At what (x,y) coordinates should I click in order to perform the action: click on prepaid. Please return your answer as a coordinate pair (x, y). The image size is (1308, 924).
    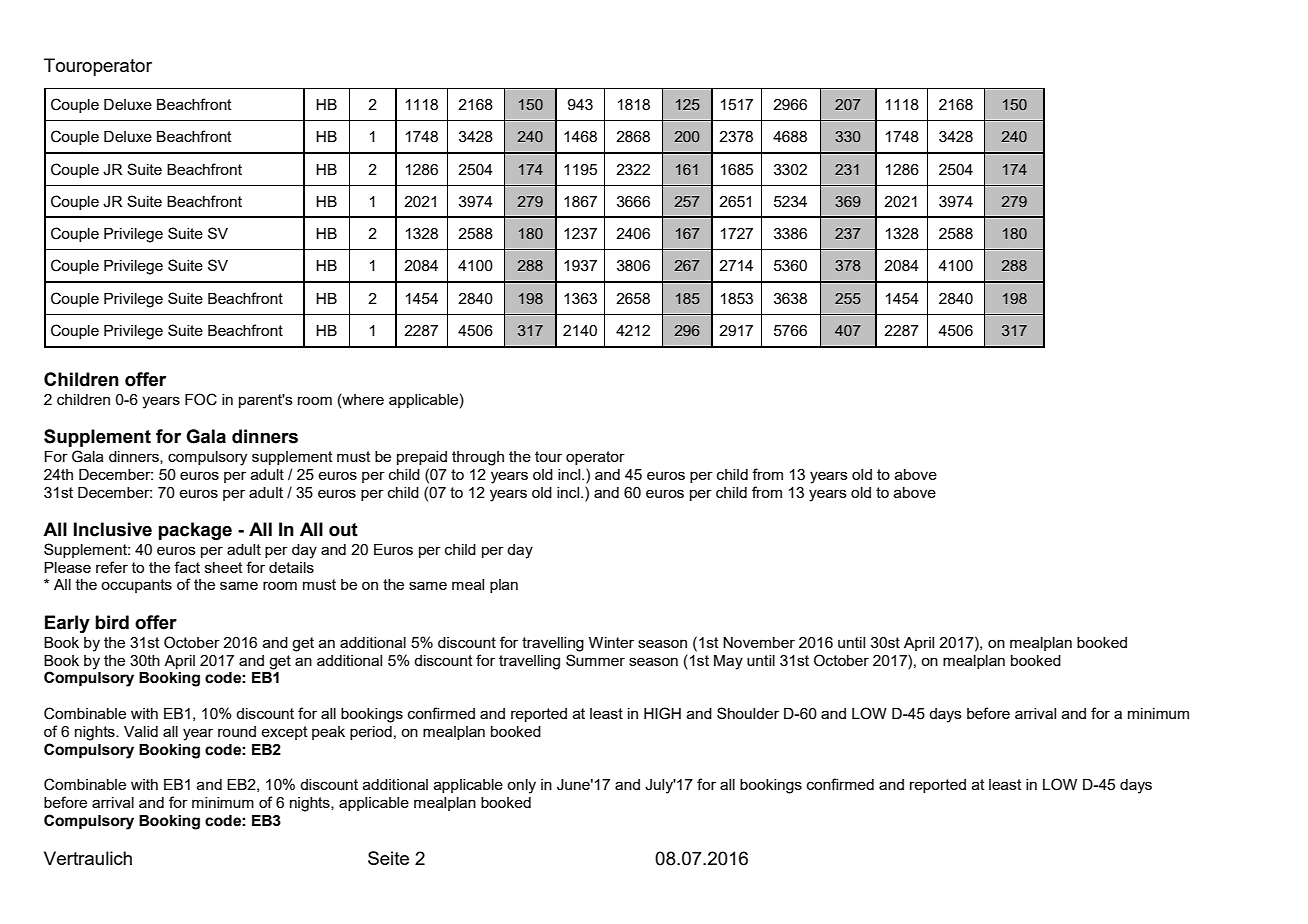
    Looking at the image, I should click on (422, 458).
